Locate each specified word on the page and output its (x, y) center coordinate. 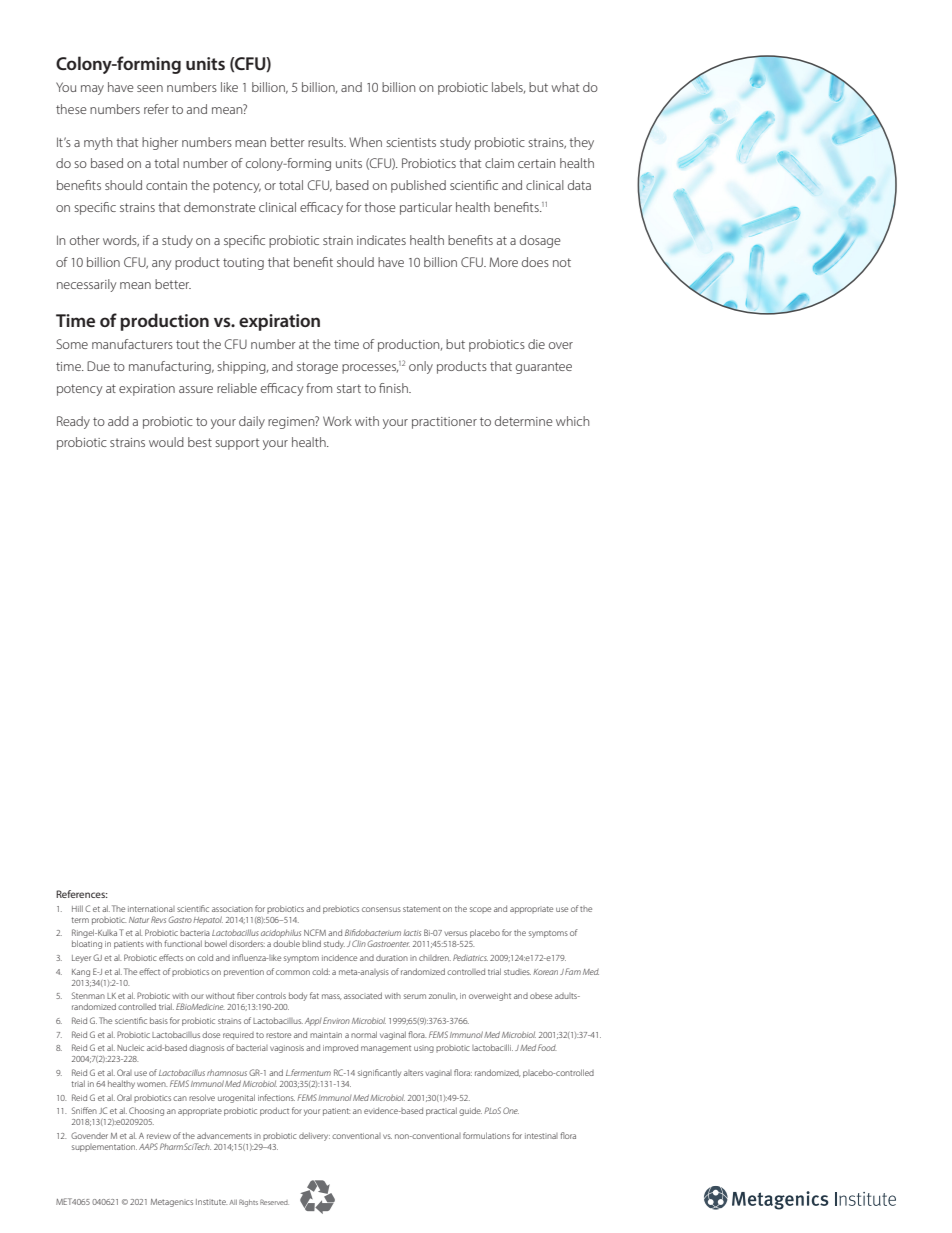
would (166, 442)
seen (150, 88)
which (572, 421)
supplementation (104, 1148)
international (151, 909)
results (327, 142)
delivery (314, 1136)
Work (337, 421)
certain (536, 163)
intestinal (541, 1136)
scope (480, 910)
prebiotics (341, 910)
